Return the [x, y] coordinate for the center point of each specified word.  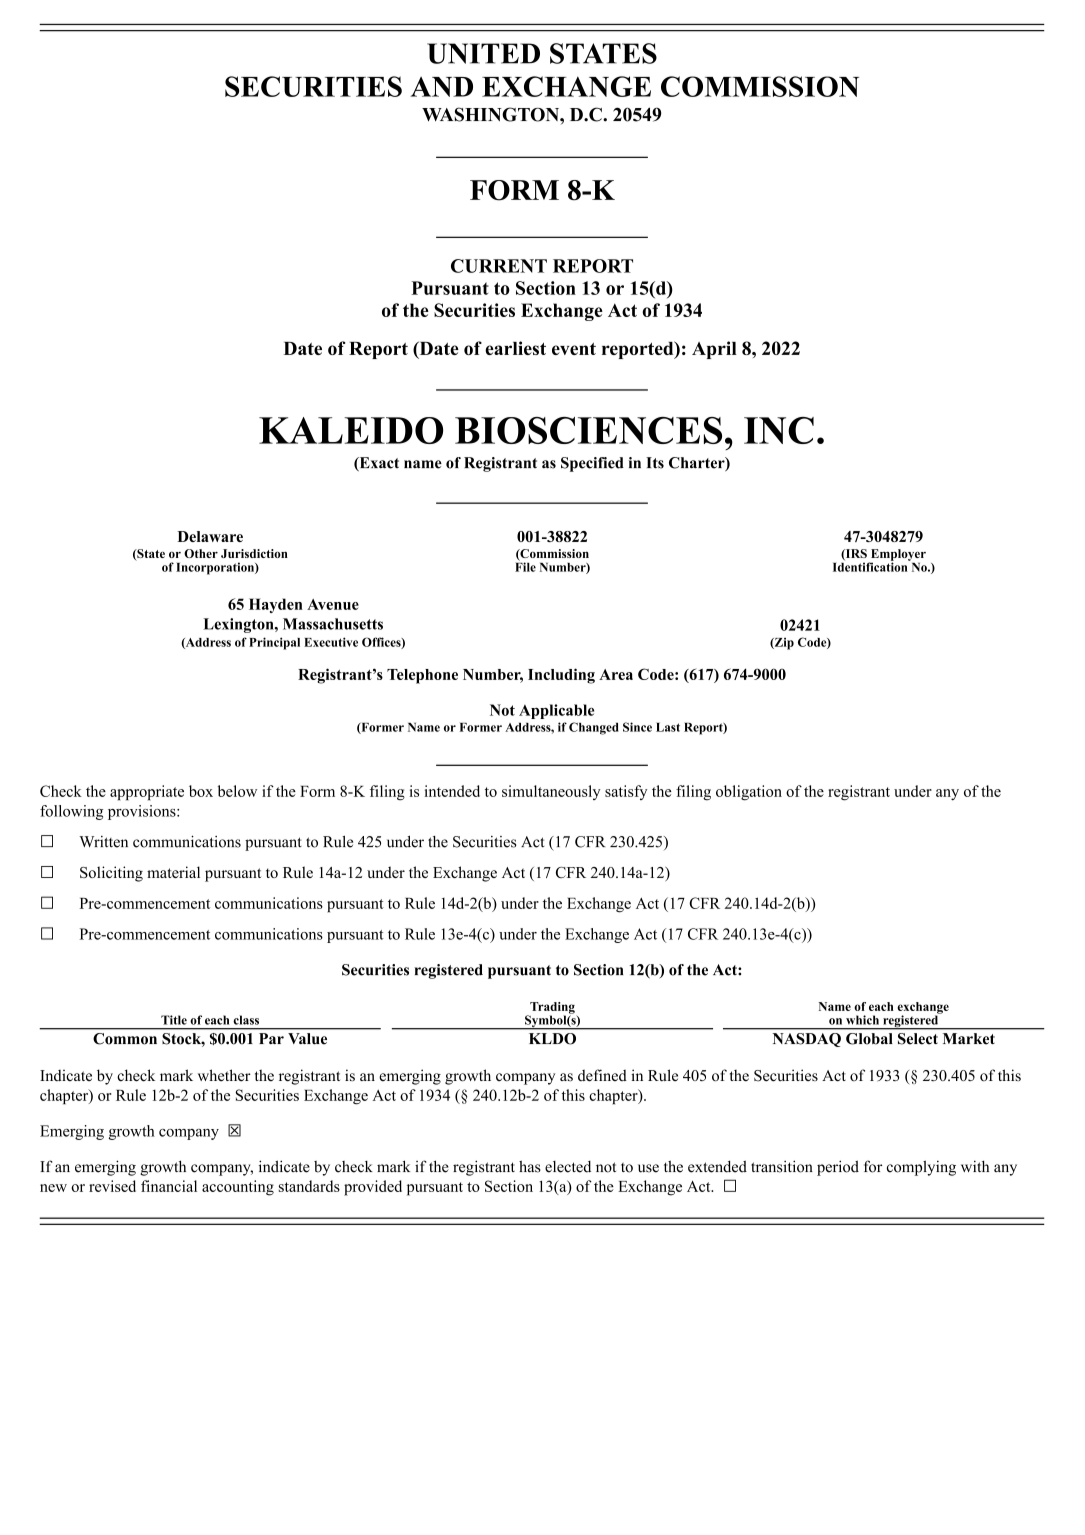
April [714, 350]
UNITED [483, 53]
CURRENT [499, 266]
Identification [871, 566]
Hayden [276, 605]
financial [169, 1186]
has [530, 1166]
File [525, 566]
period [838, 1168]
